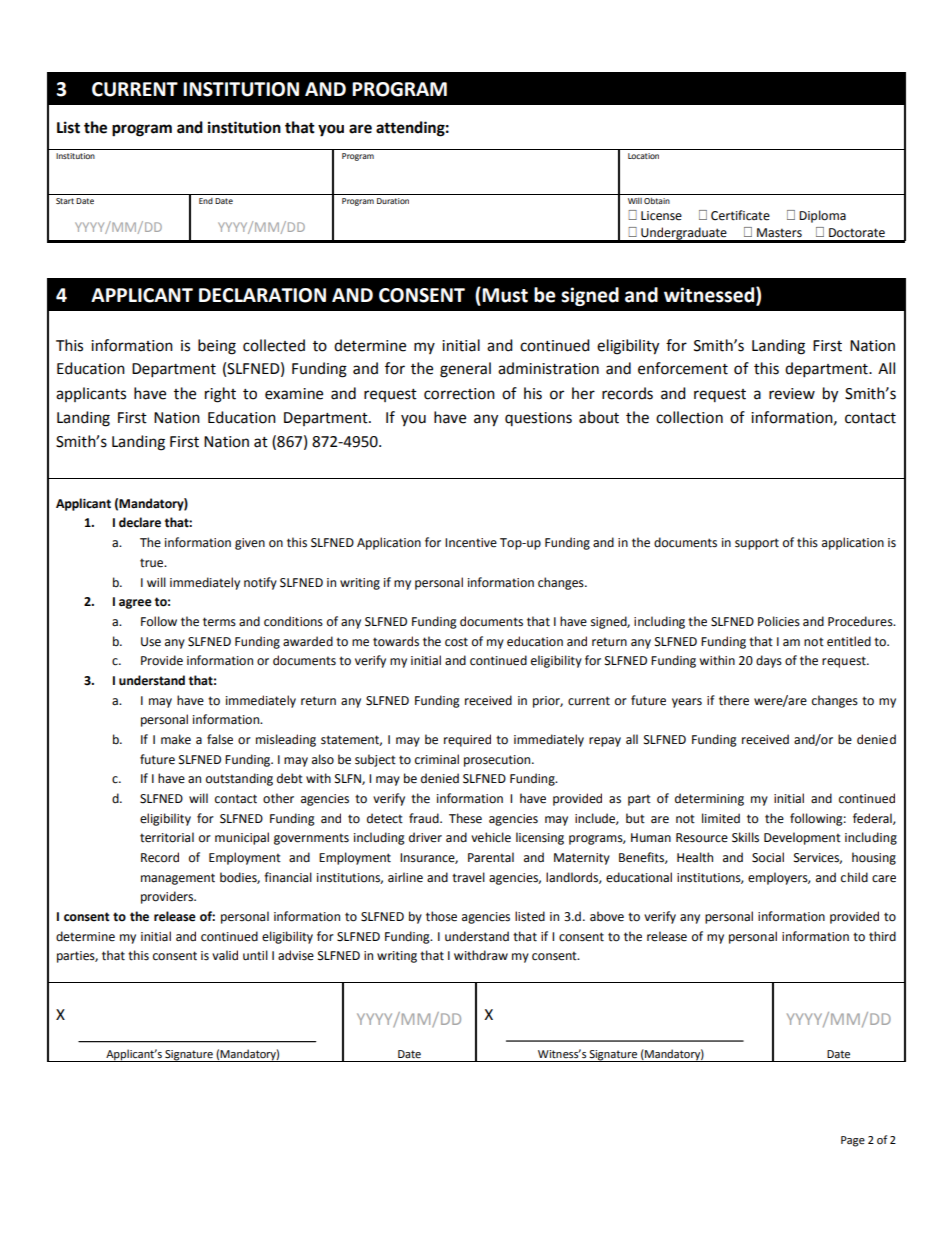 This screenshot has height=1233, width=952. What do you see at coordinates (393, 201) in the screenshot?
I see `Duration` at bounding box center [393, 201].
